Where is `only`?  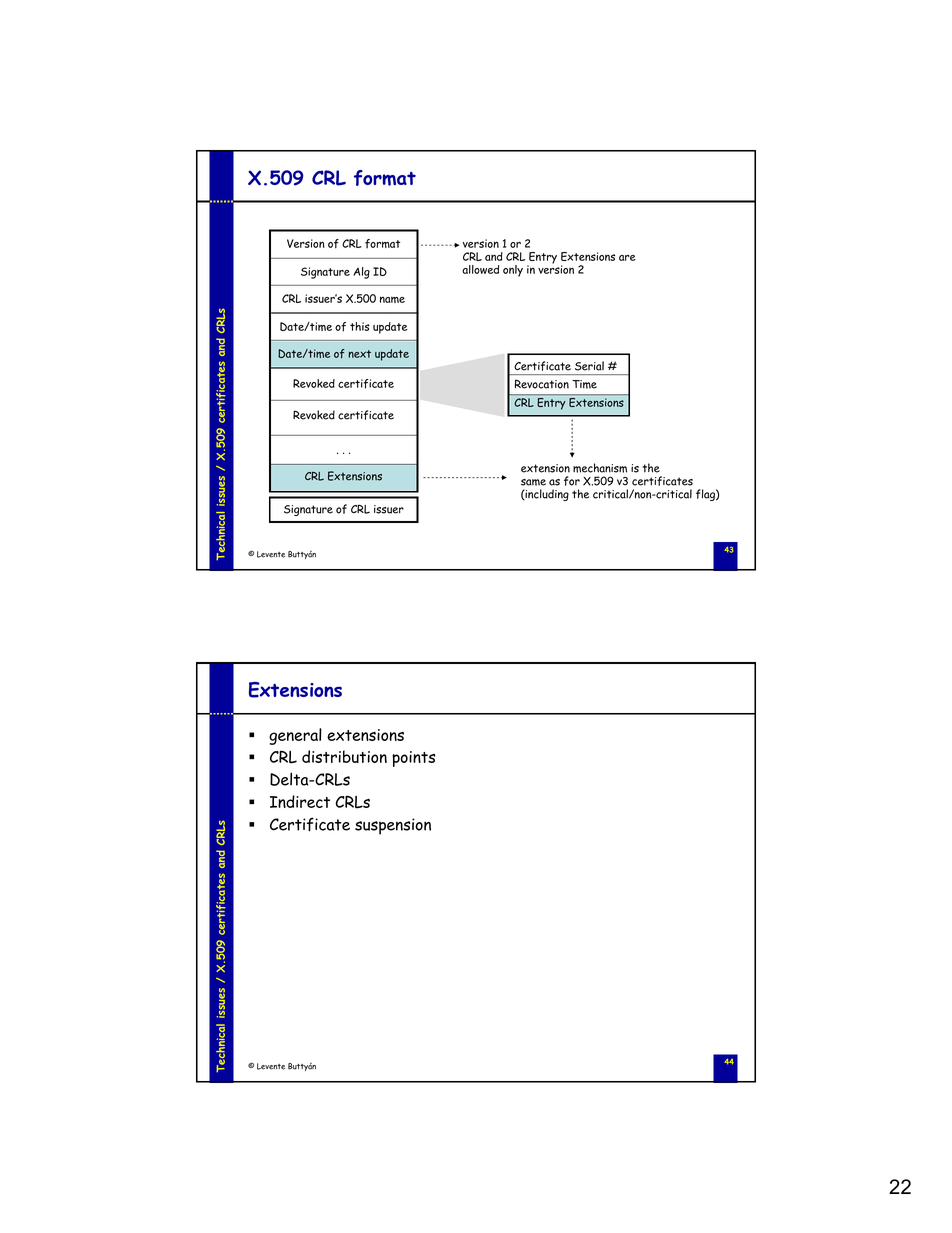
only is located at coordinates (513, 271).
